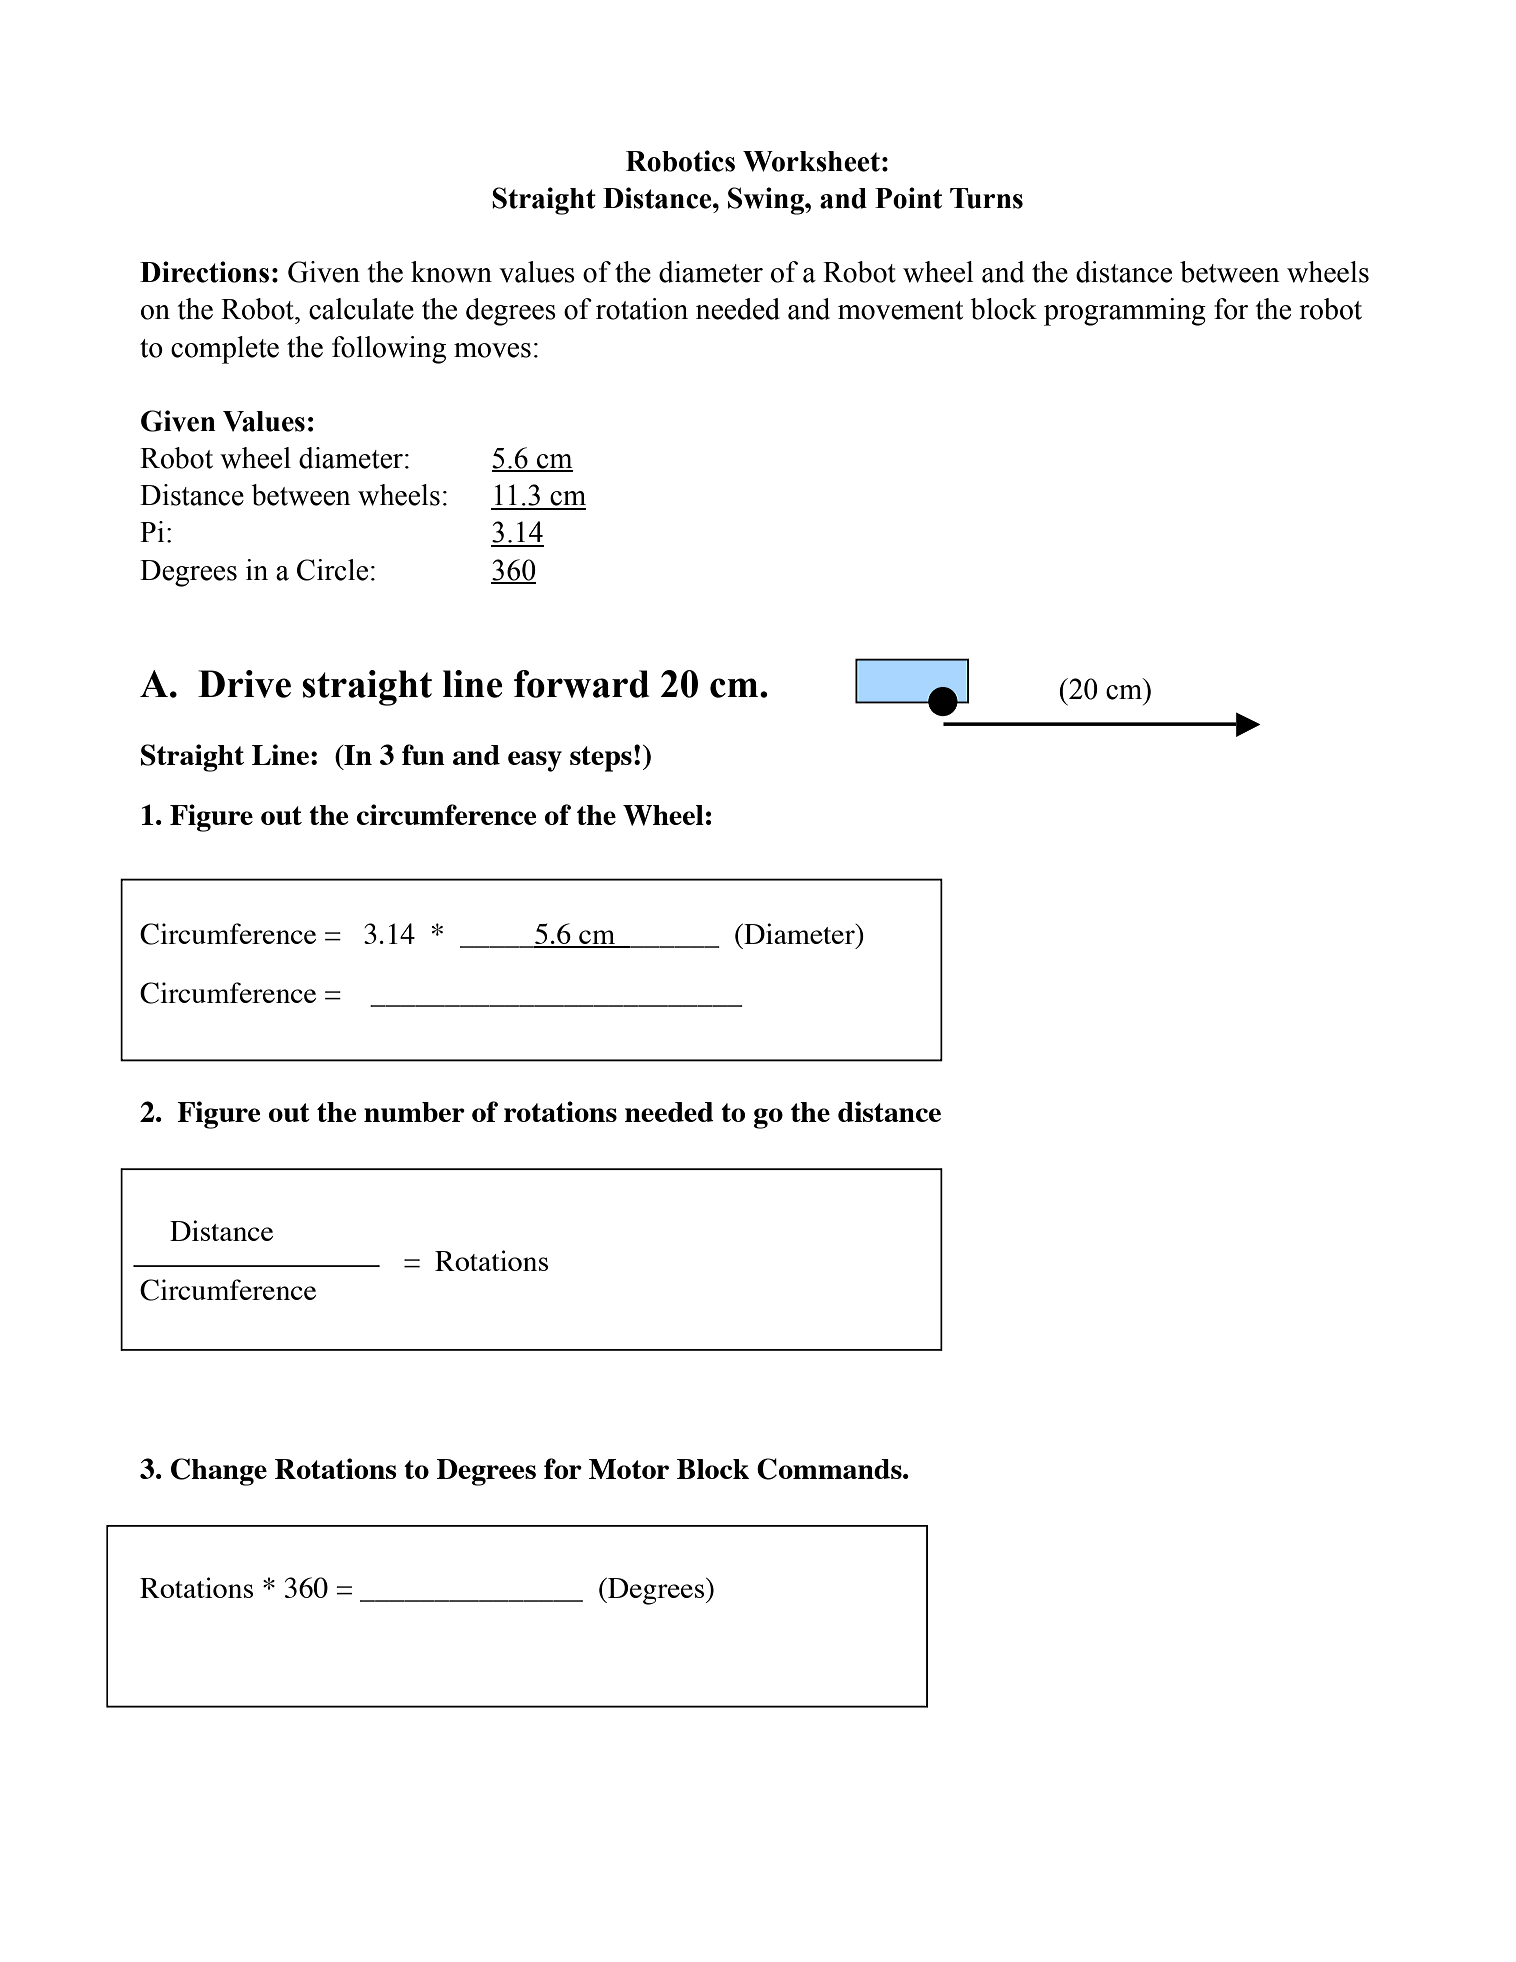 The width and height of the document is (1516, 1962). What do you see at coordinates (581, 684) in the document?
I see `forward` at bounding box center [581, 684].
